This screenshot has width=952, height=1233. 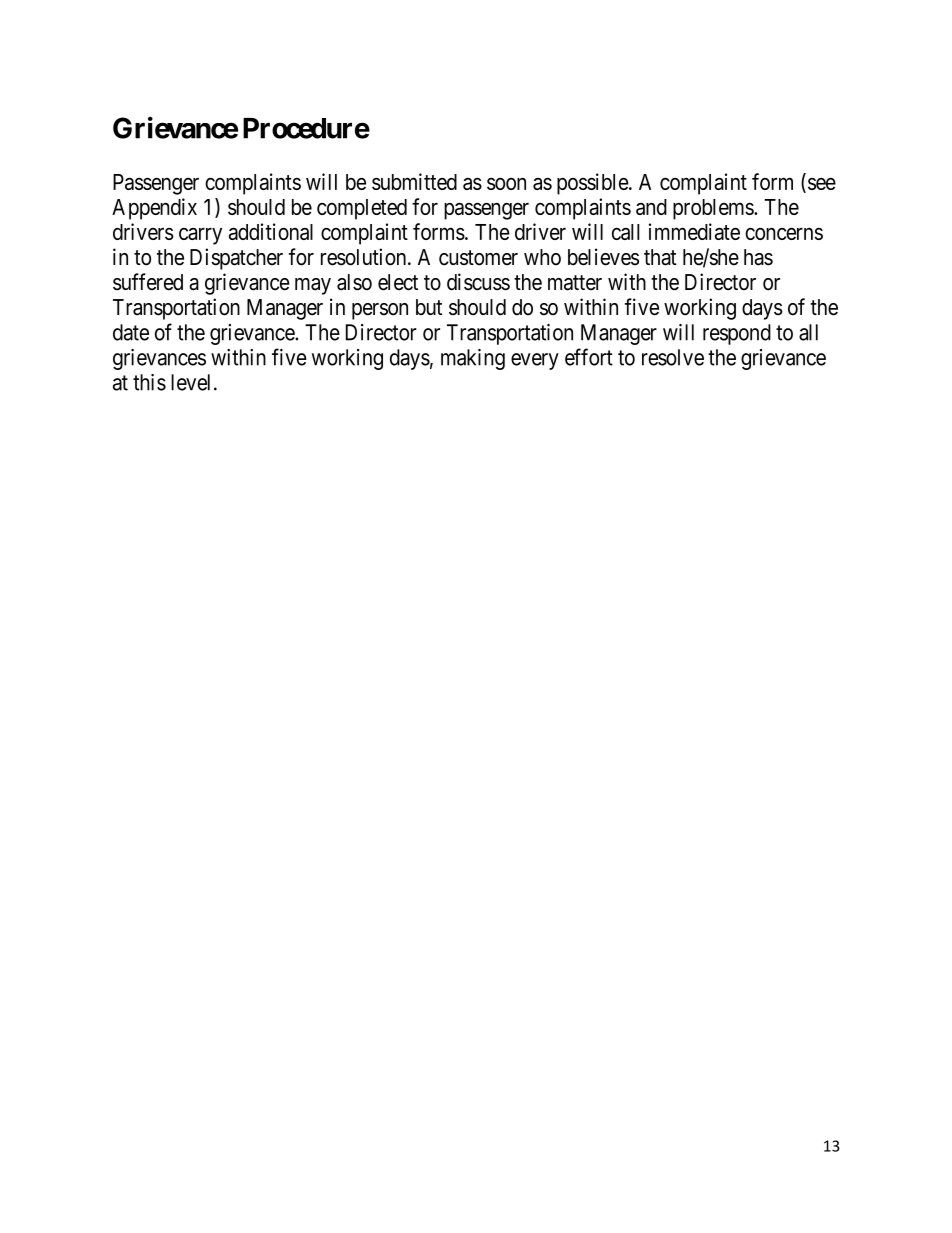 What do you see at coordinates (737, 334) in the screenshot?
I see `respond` at bounding box center [737, 334].
